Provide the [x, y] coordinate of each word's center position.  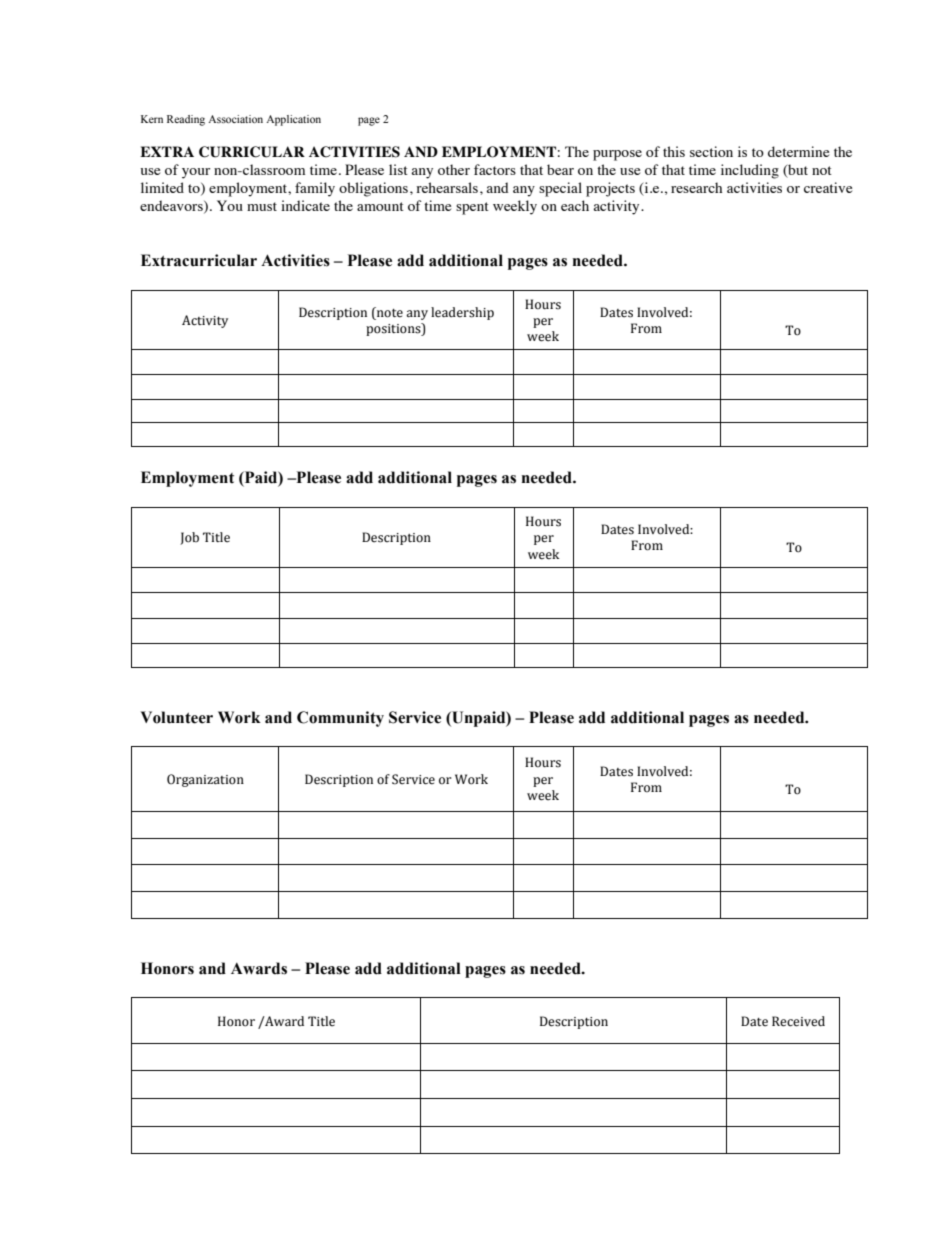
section [711, 151]
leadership [462, 313]
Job [189, 538]
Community [340, 719]
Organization [205, 780]
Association [235, 119]
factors [495, 169]
